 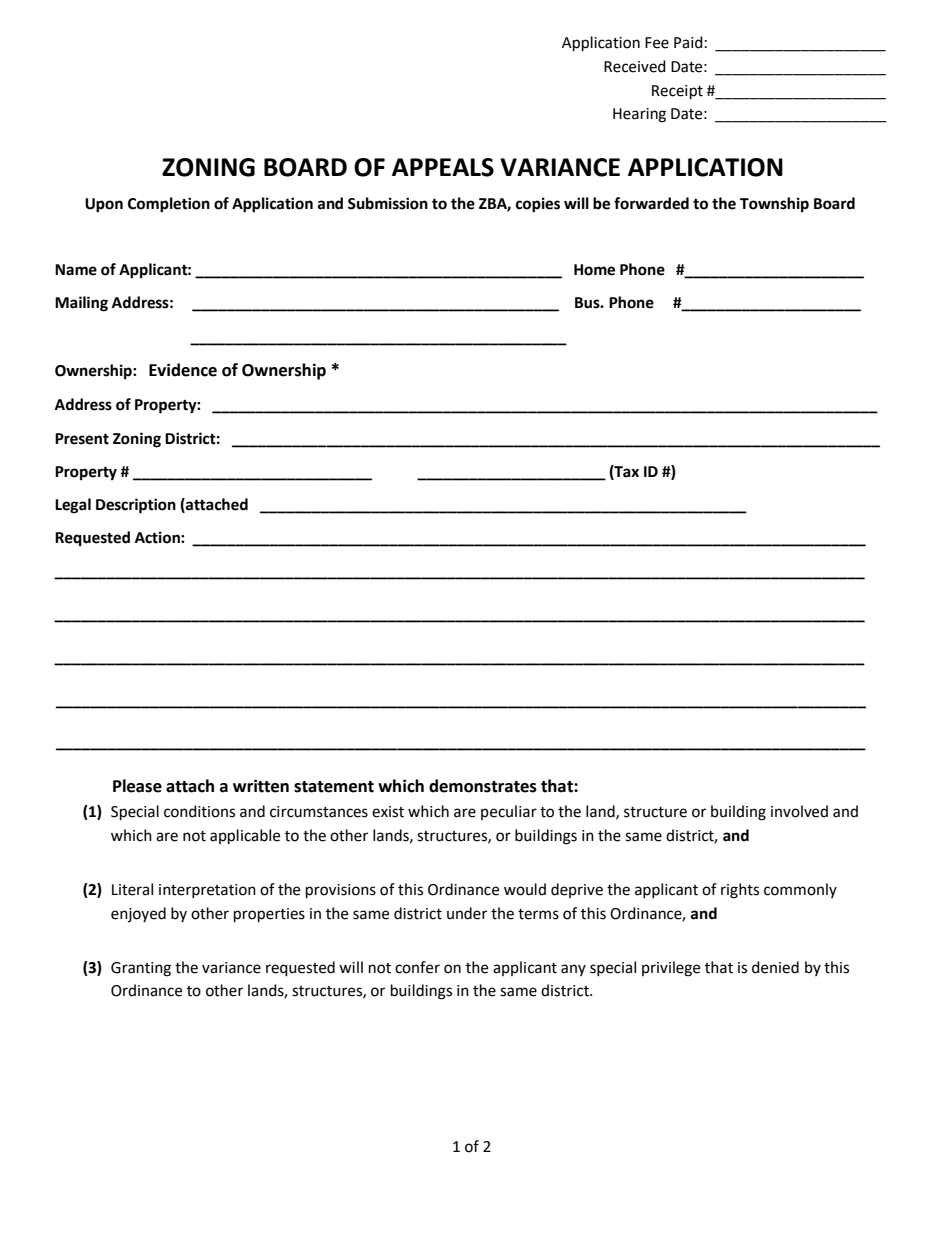 I want to click on Township, so click(x=774, y=205).
